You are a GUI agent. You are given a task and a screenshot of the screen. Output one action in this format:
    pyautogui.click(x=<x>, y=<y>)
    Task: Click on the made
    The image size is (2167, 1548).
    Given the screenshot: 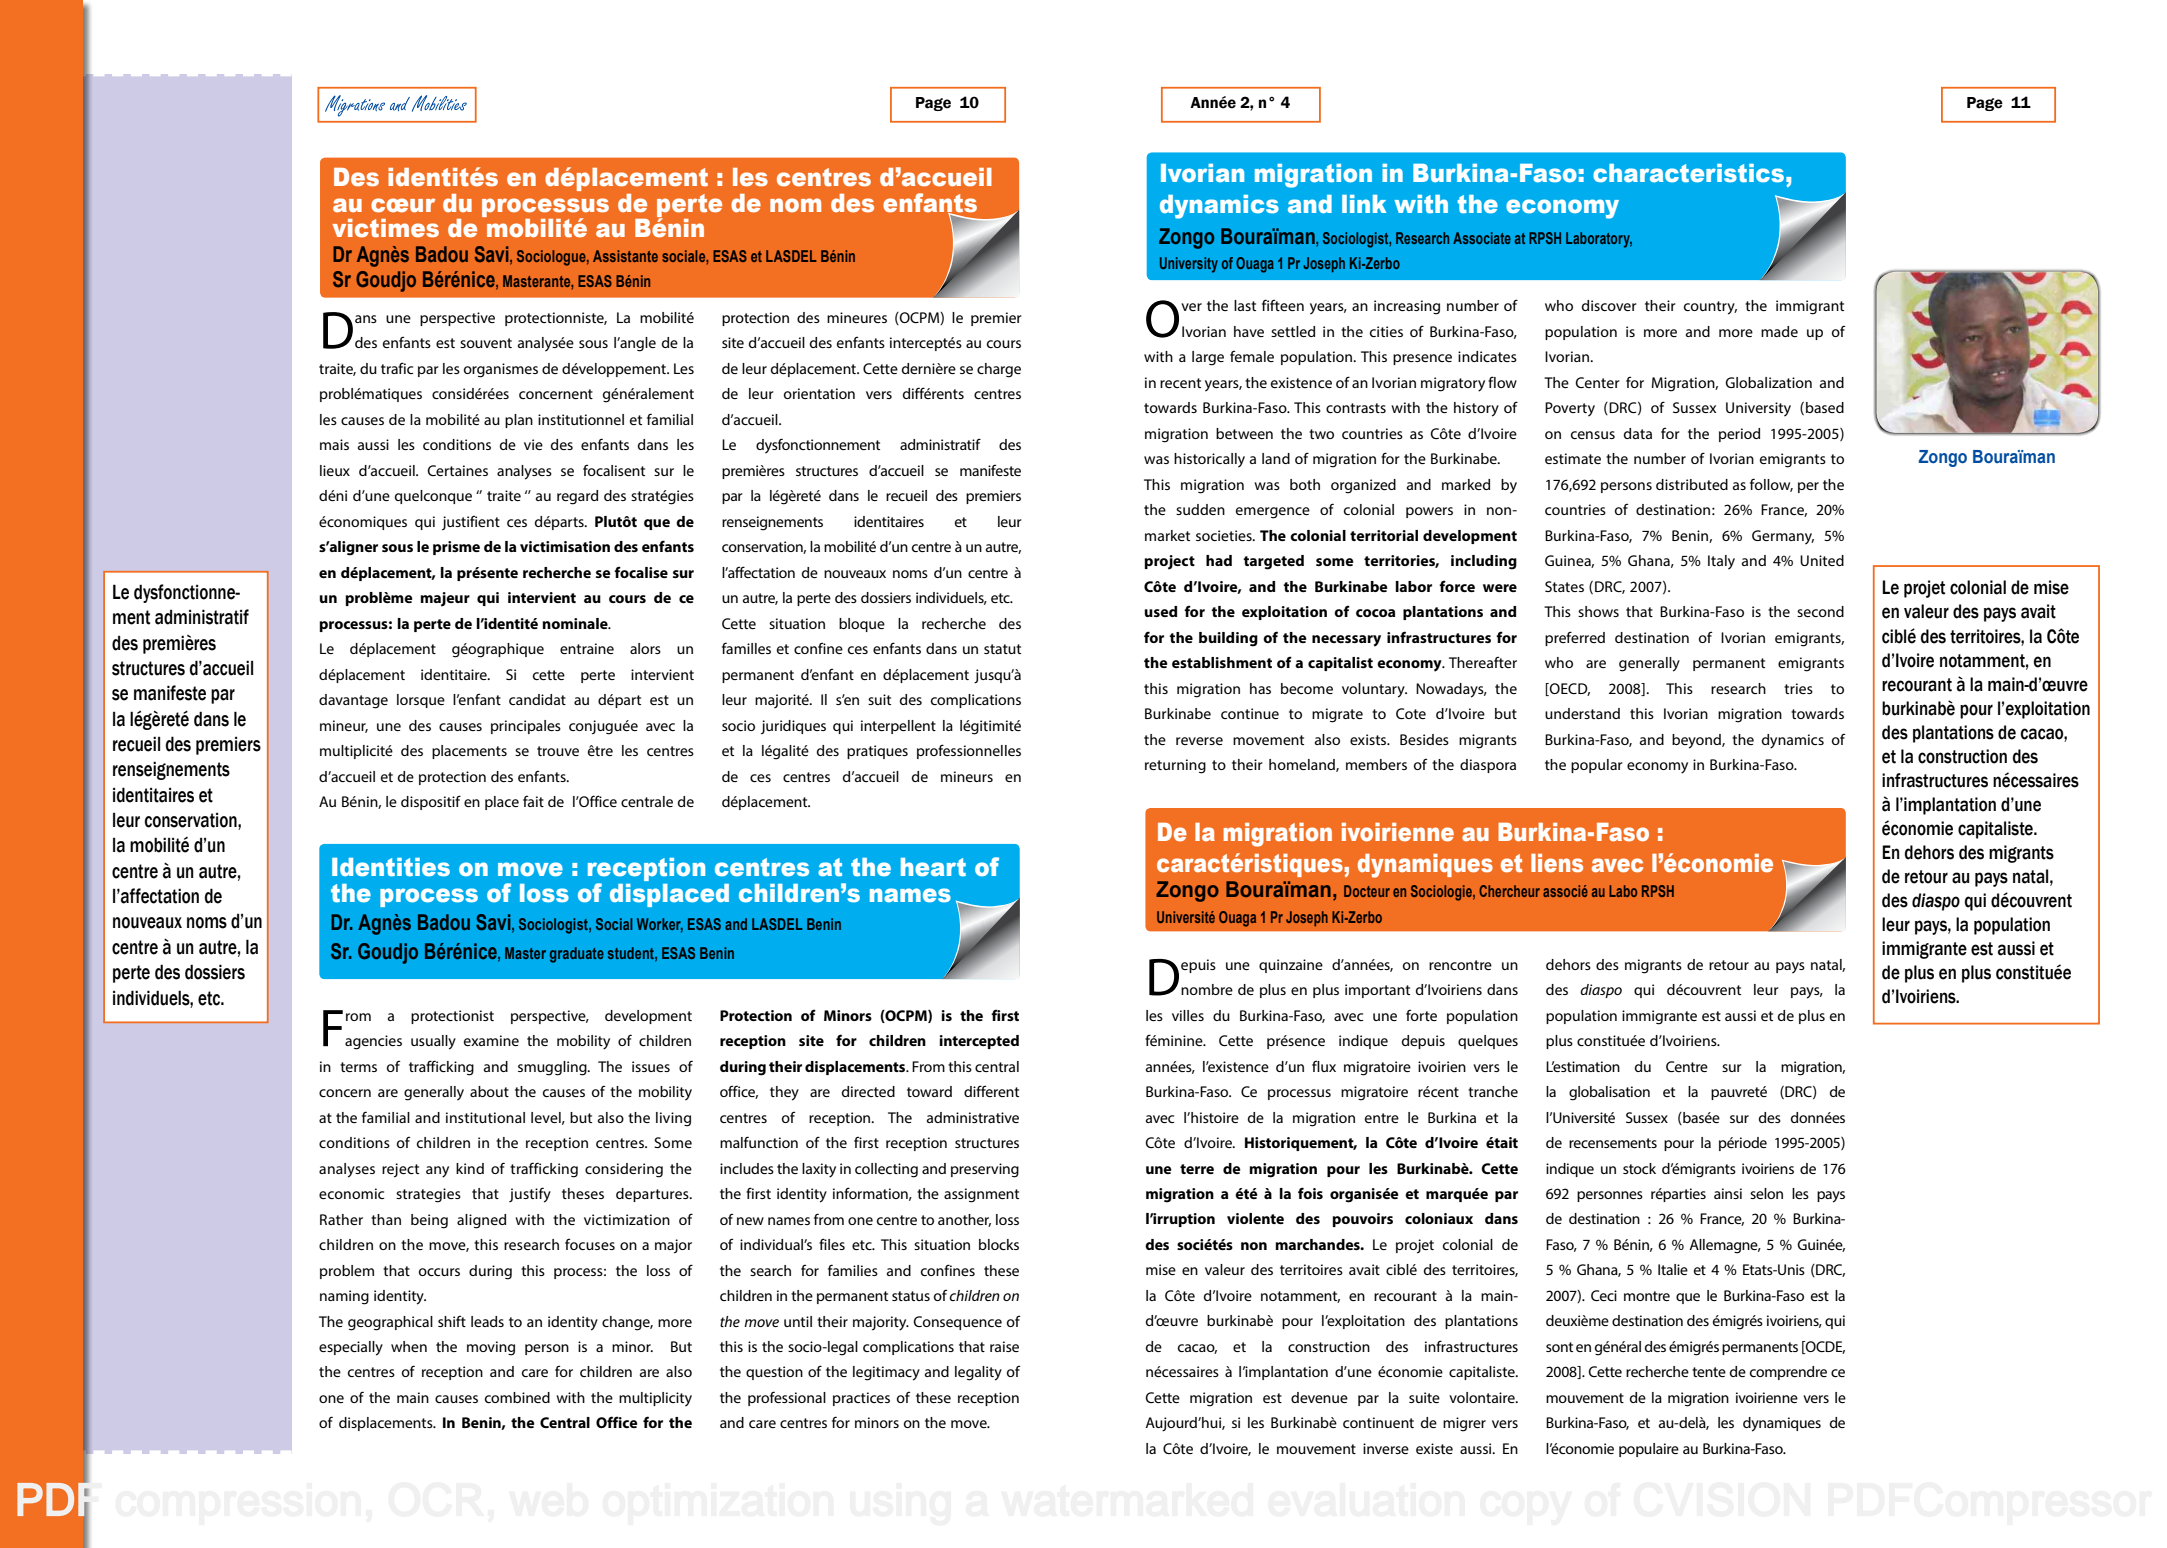 What is the action you would take?
    pyautogui.click(x=1779, y=331)
